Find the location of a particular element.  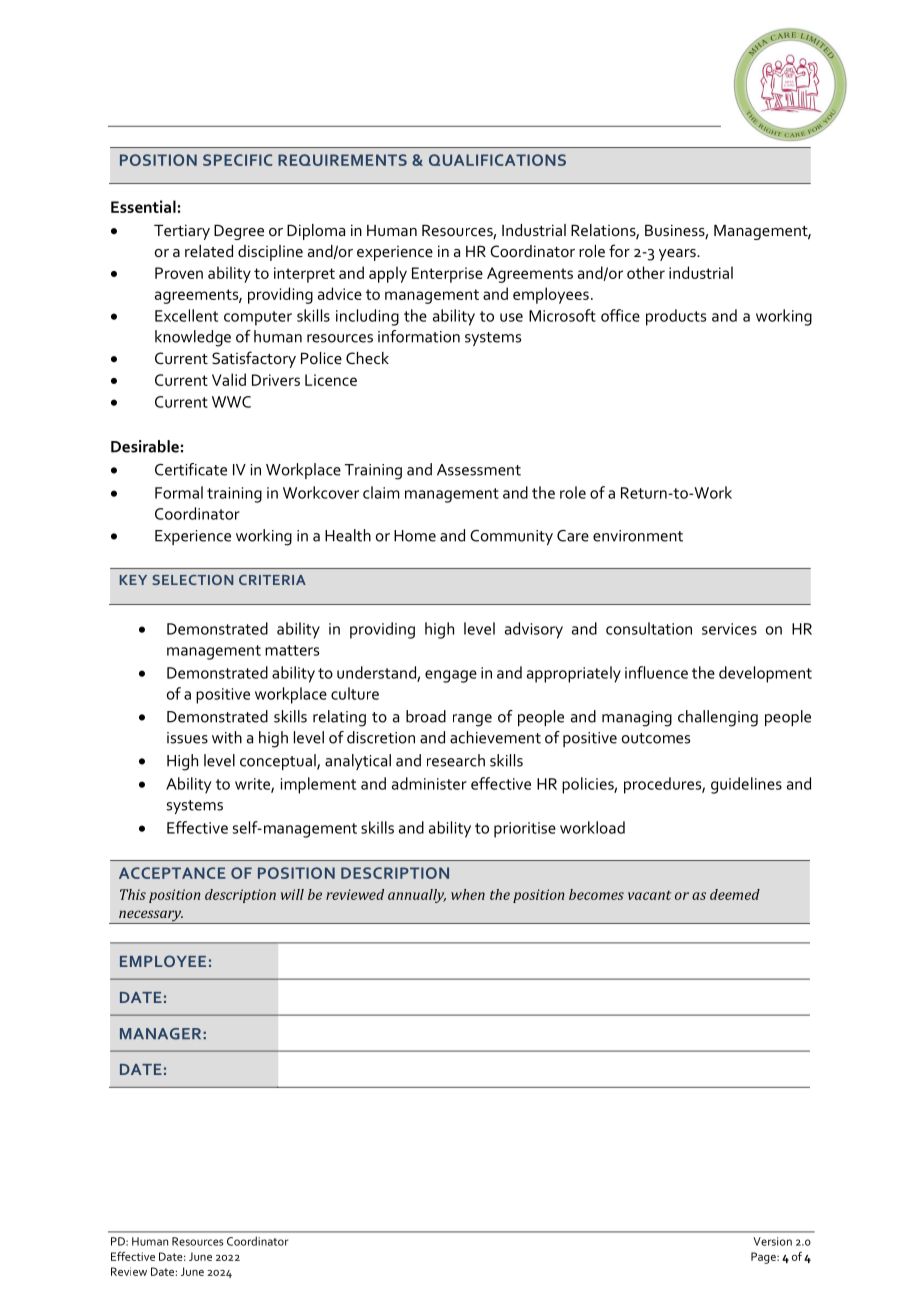

Version is located at coordinates (772, 1241).
